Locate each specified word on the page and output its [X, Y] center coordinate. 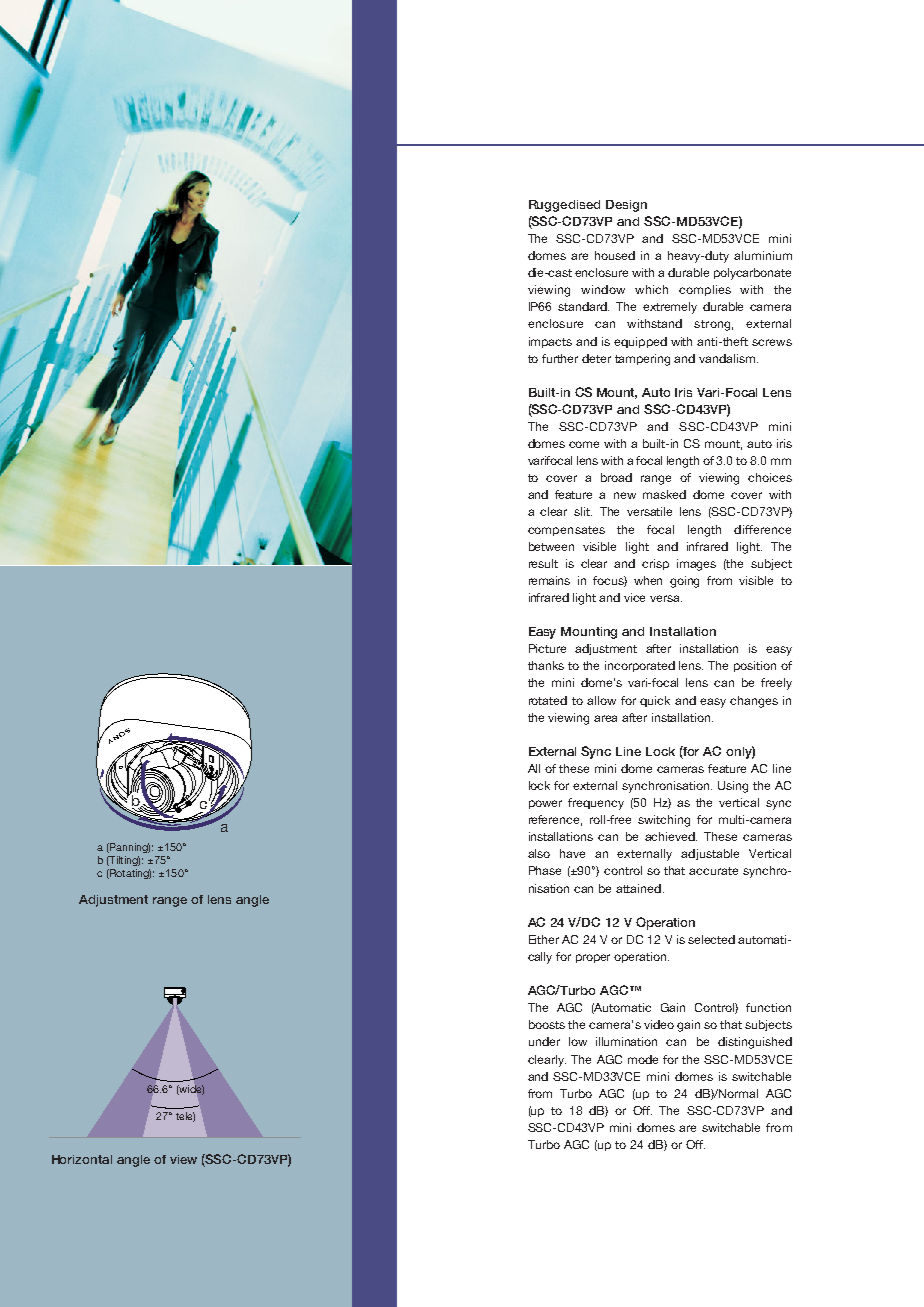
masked [664, 494]
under [544, 1041]
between [551, 546]
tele [185, 1117]
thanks [546, 665]
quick [655, 701]
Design [626, 206]
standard [583, 306]
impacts [550, 342]
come [584, 444]
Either [544, 939]
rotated [548, 700]
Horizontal [82, 1159]
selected [711, 939]
